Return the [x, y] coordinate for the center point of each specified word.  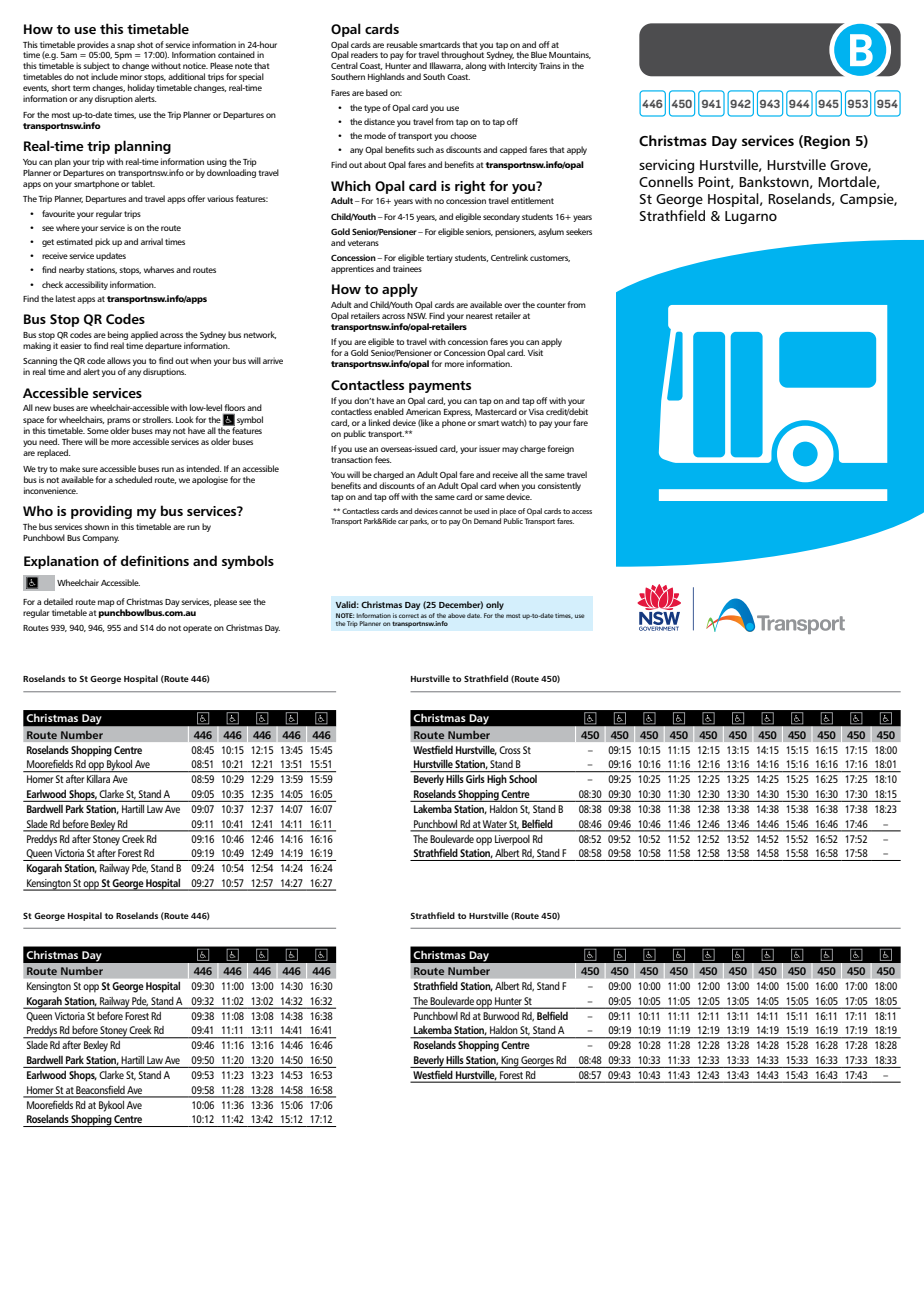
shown [96, 526]
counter [551, 305]
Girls [475, 779]
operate [197, 629]
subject [96, 68]
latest [66, 298]
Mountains [570, 55]
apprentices [352, 269]
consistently [559, 486]
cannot [450, 511]
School [523, 779]
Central [344, 65]
